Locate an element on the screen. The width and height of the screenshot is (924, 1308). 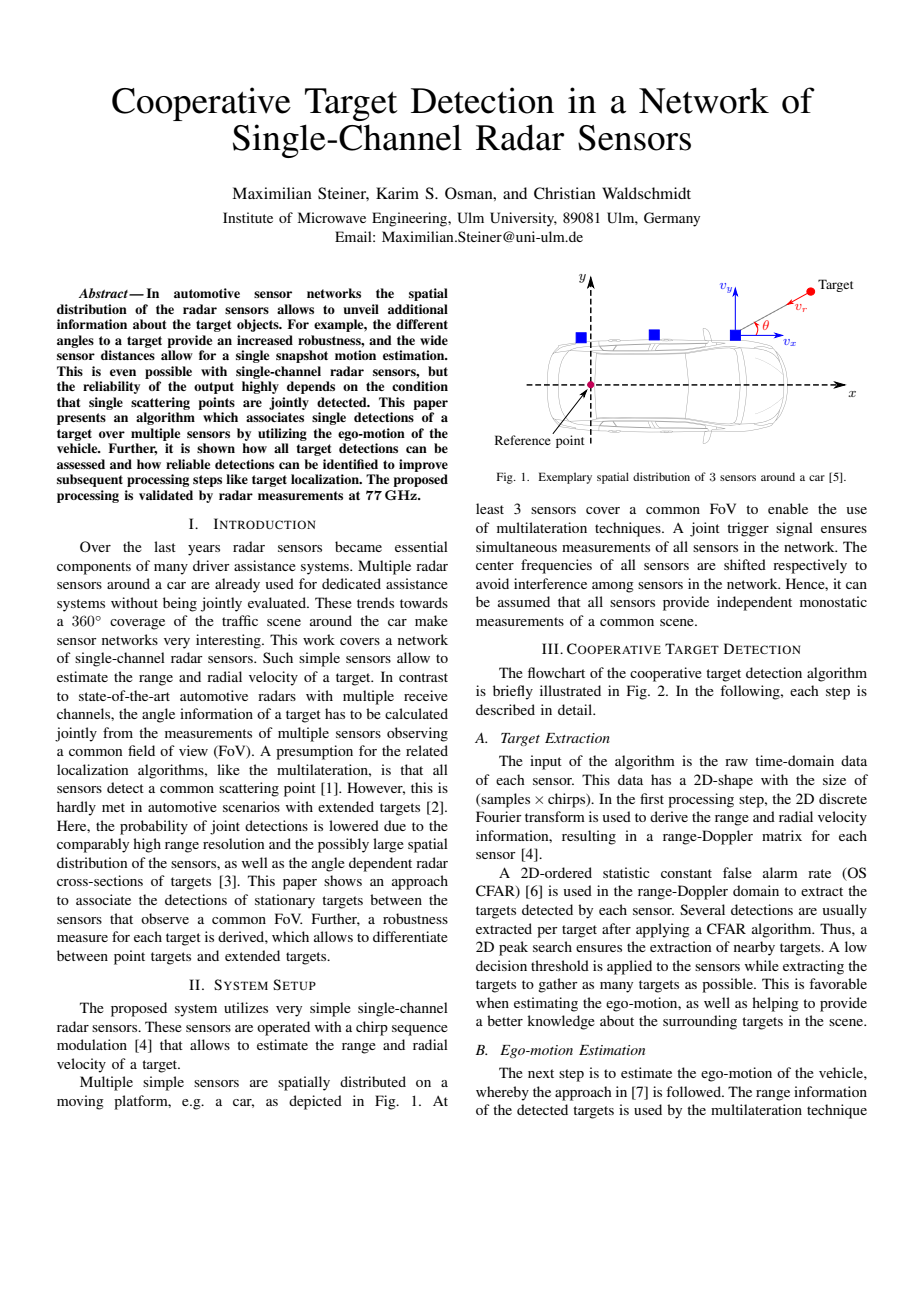
University is located at coordinates (523, 219).
